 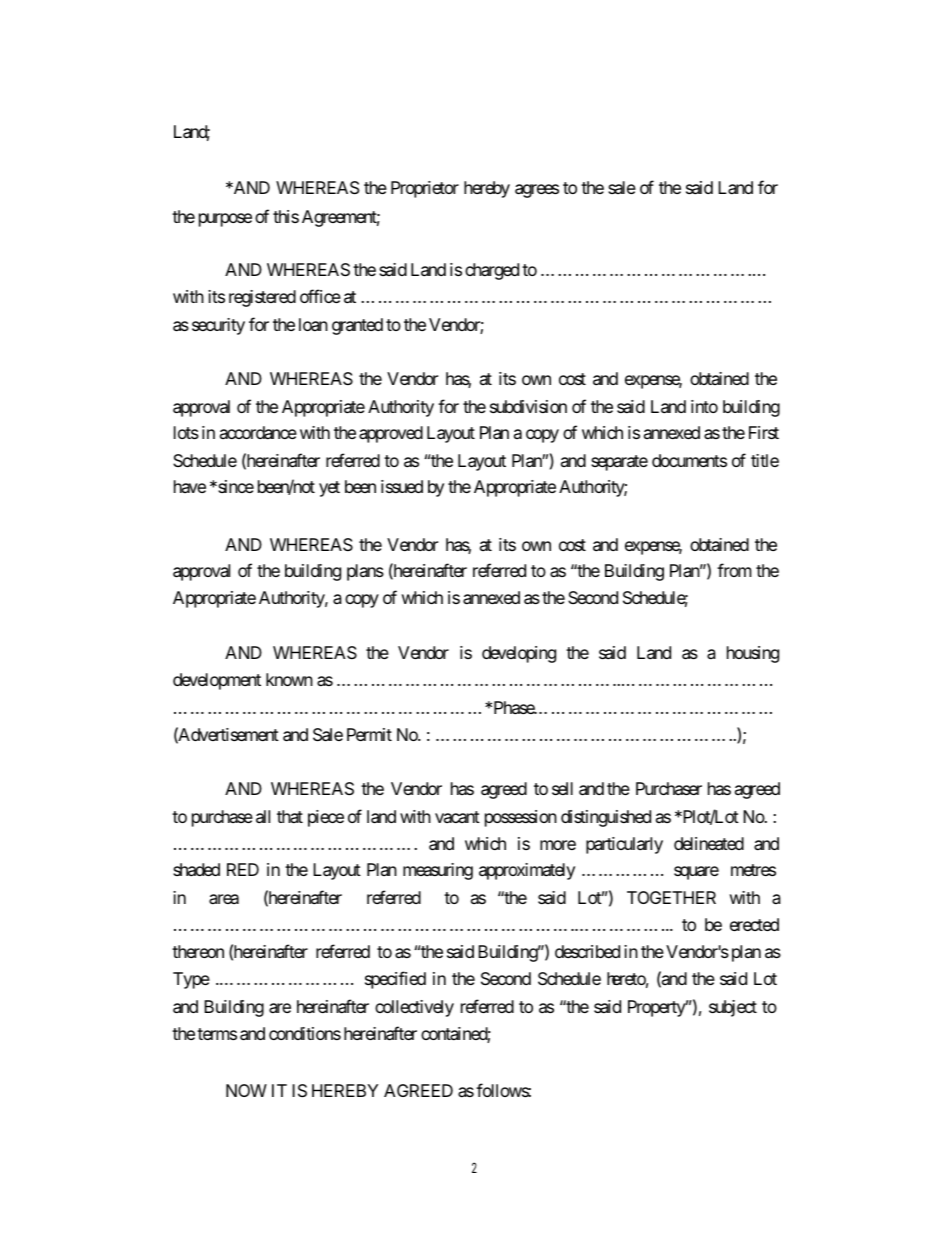 I want to click on from, so click(x=734, y=570).
